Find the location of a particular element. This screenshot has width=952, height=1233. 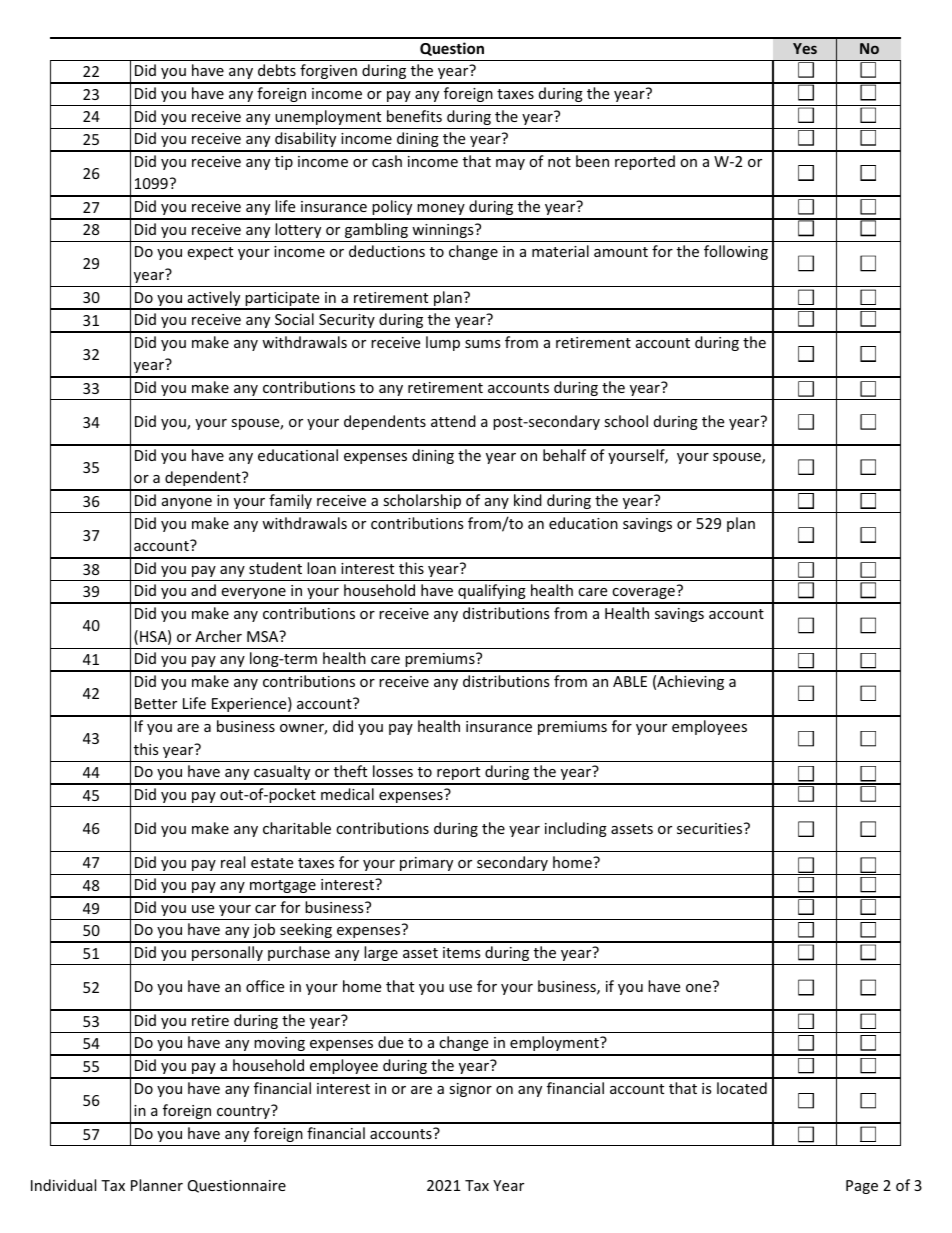

anyone is located at coordinates (187, 503).
